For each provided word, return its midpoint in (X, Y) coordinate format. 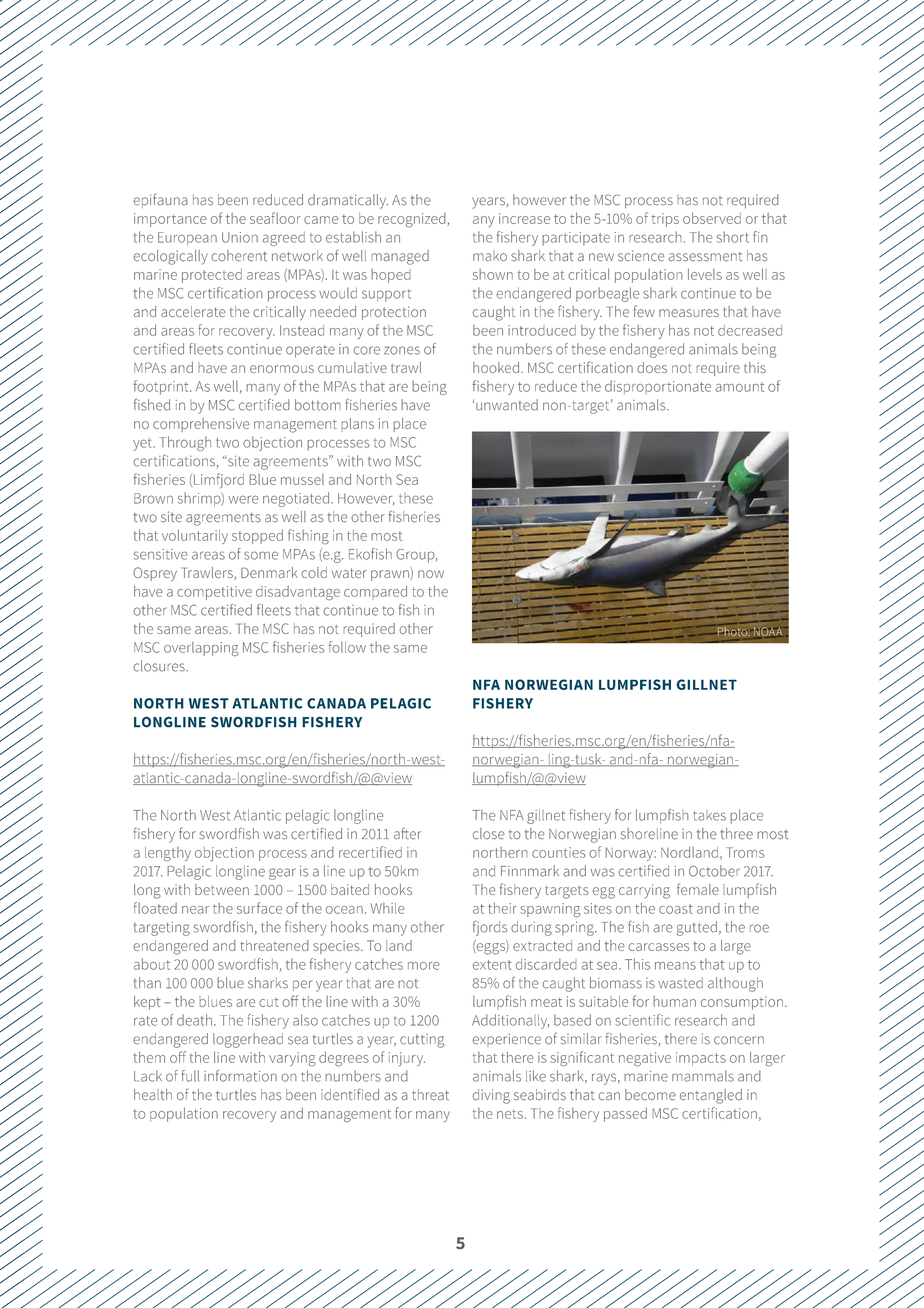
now (431, 574)
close (489, 834)
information (240, 1076)
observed (712, 218)
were (243, 499)
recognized (413, 220)
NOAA (768, 632)
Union (240, 237)
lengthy (168, 854)
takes (709, 815)
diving (491, 1096)
